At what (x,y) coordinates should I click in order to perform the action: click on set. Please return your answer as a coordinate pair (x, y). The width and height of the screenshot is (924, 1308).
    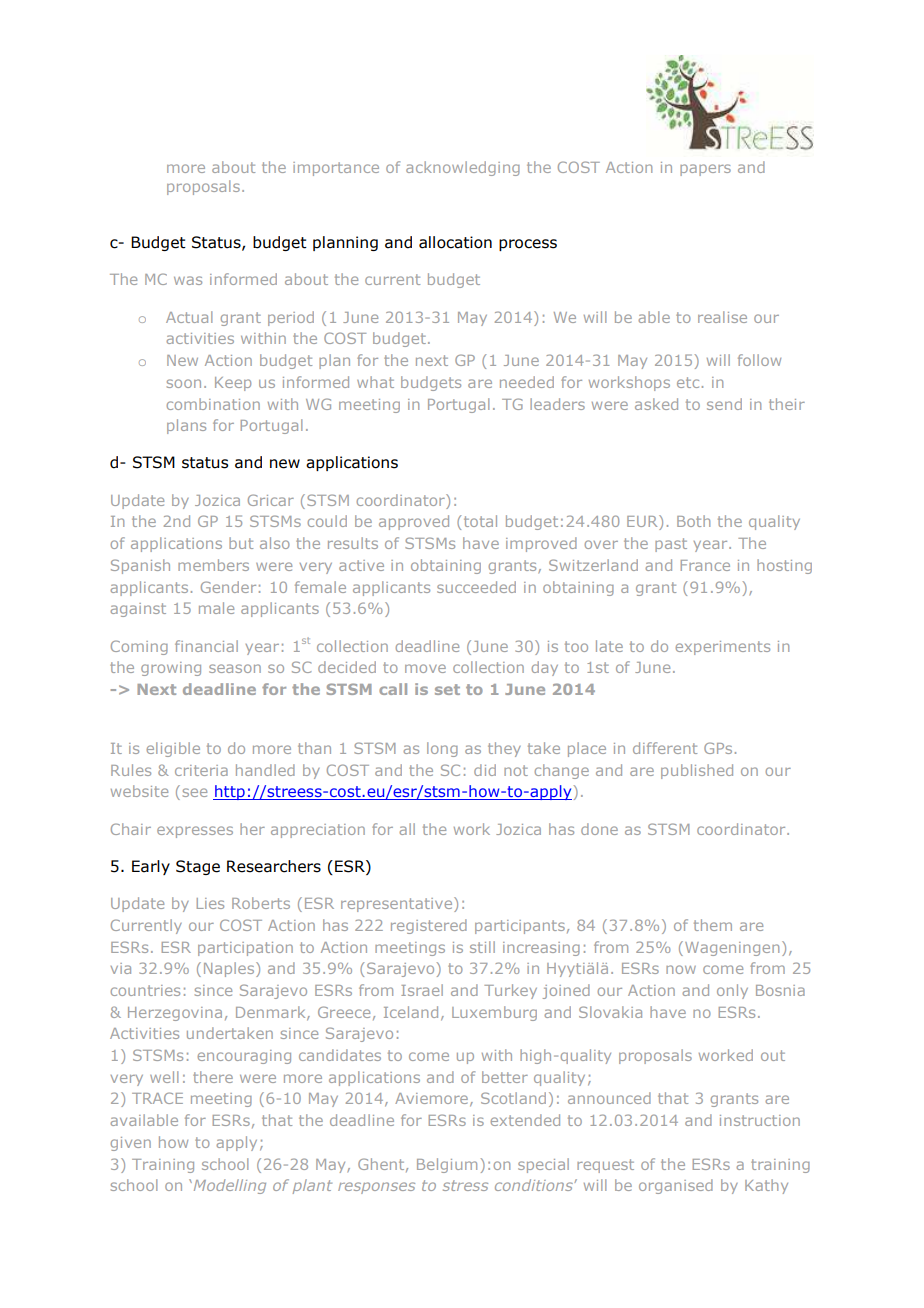
    Looking at the image, I should click on (447, 689).
